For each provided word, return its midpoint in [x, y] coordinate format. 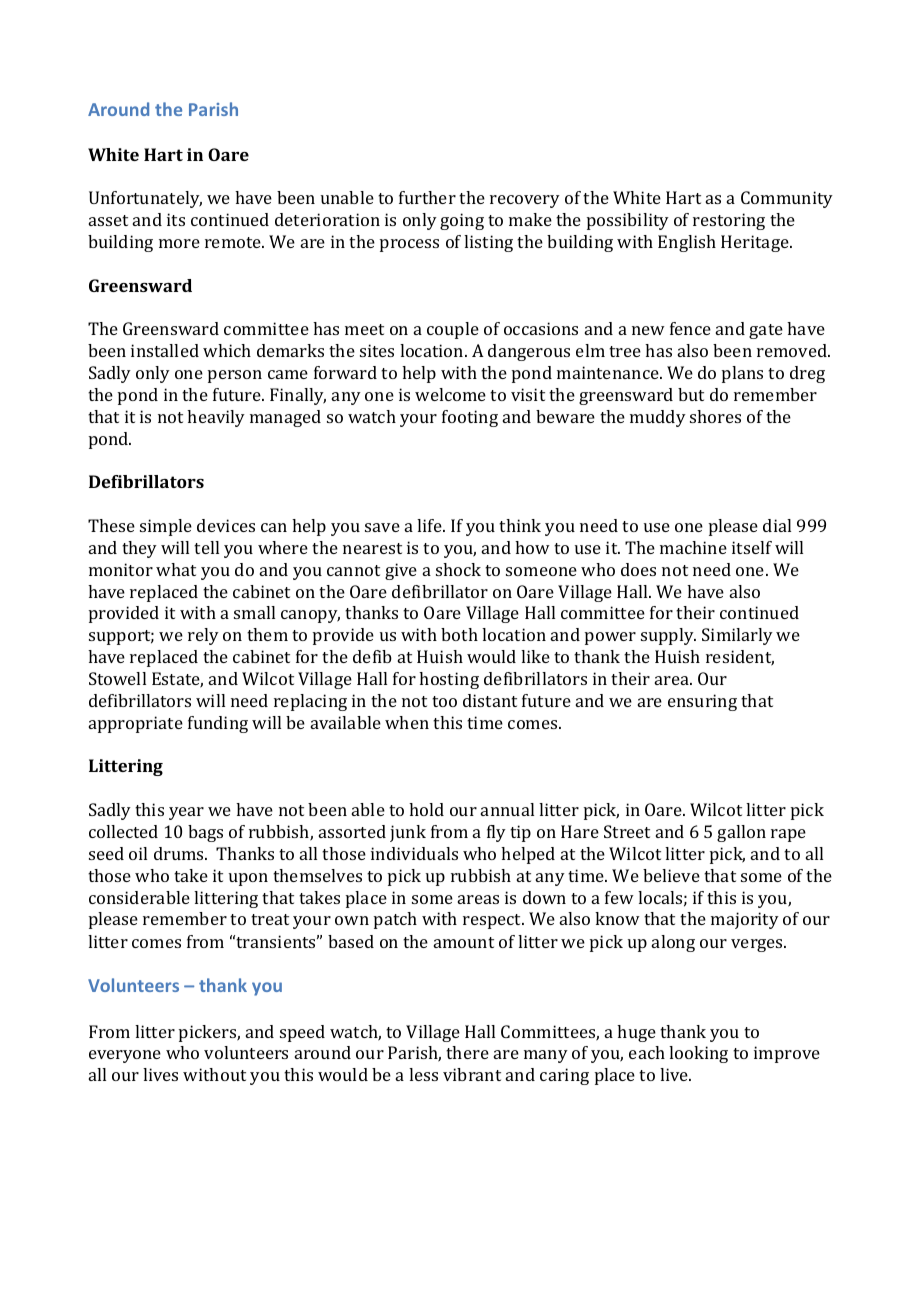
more [179, 243]
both [459, 634]
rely [203, 636]
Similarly [737, 636]
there [467, 1052]
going [462, 221]
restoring [729, 221]
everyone [125, 1056]
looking [698, 1054]
